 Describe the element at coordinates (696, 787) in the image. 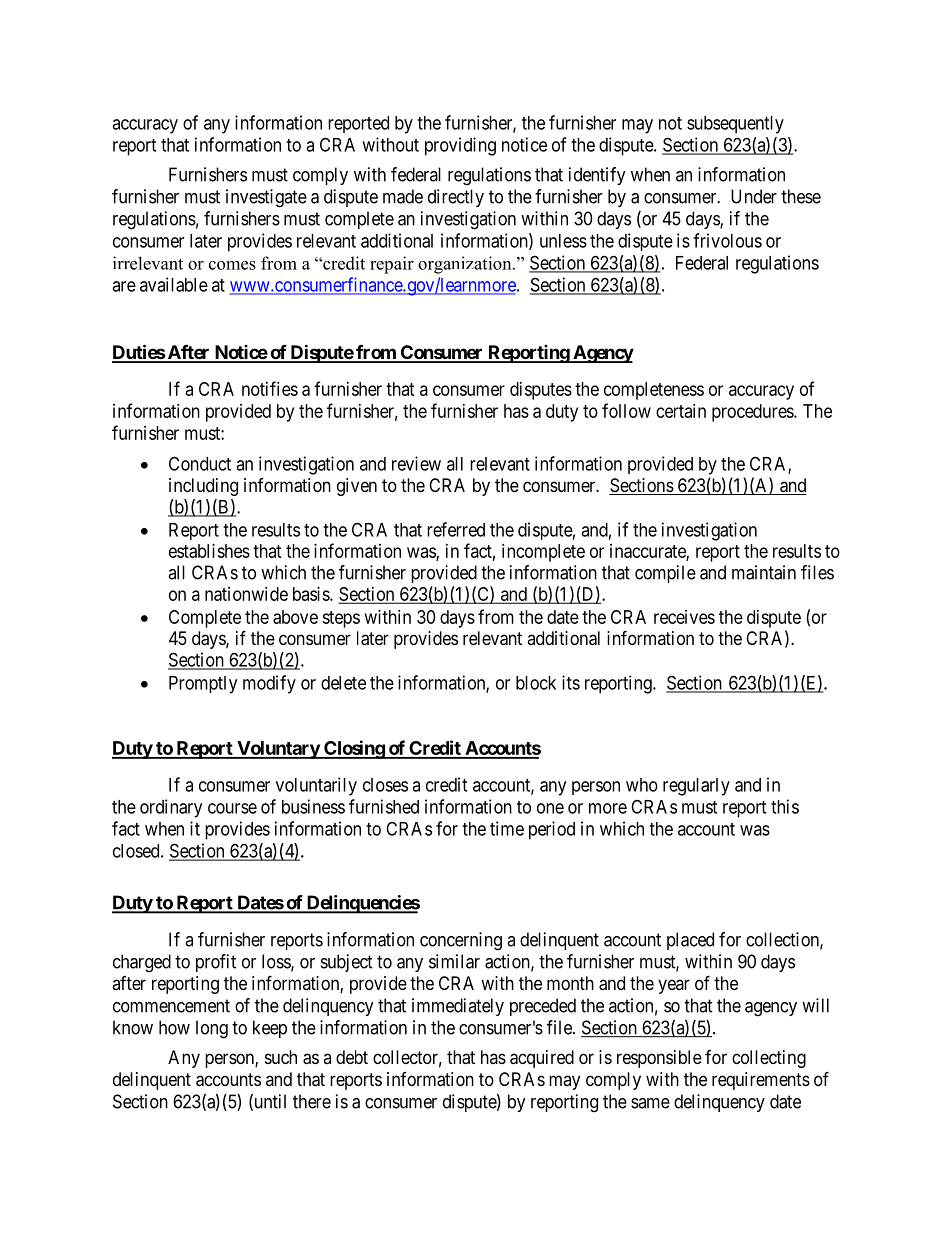

I see `regularly` at that location.
